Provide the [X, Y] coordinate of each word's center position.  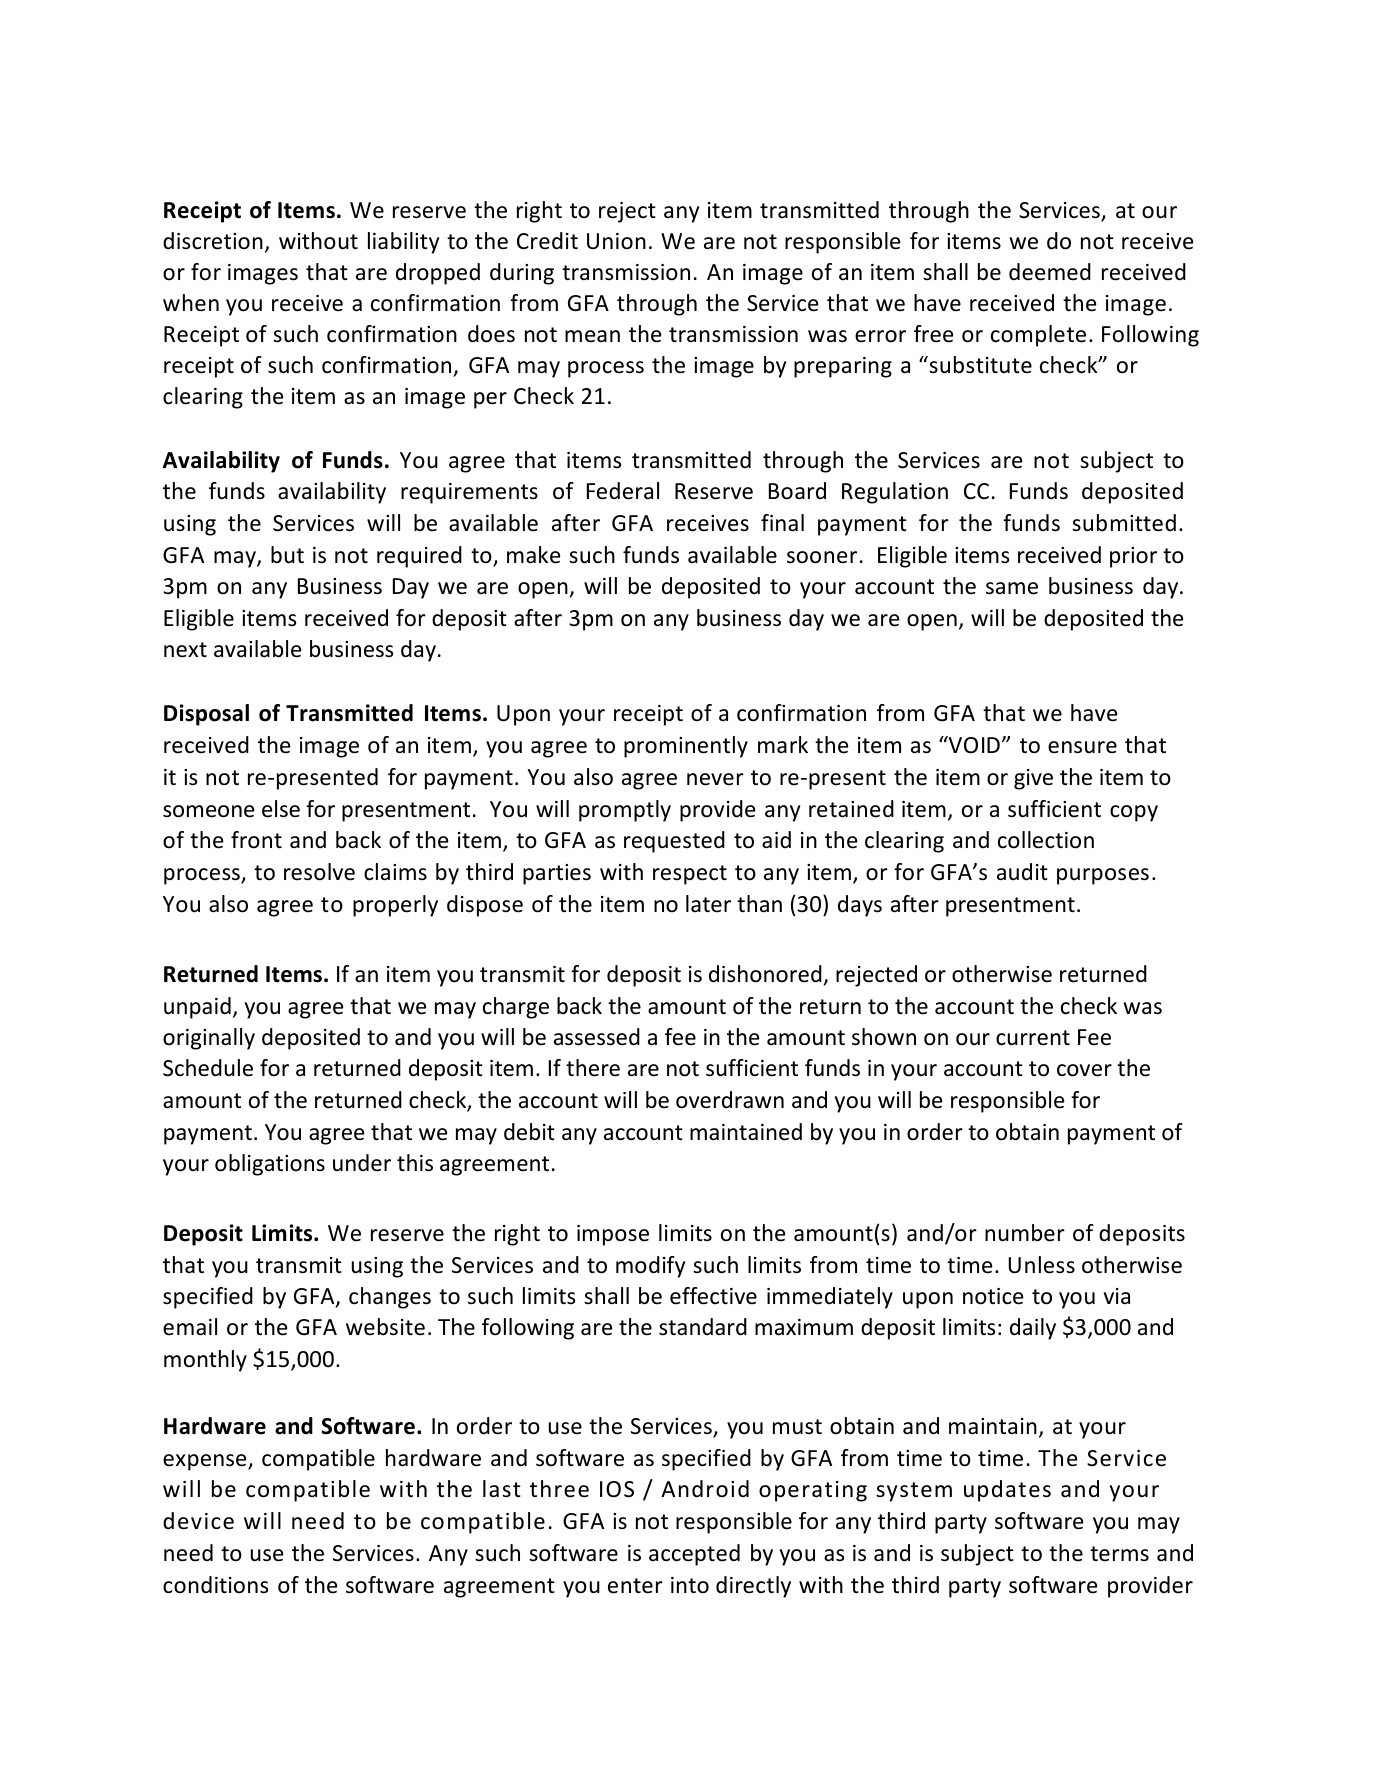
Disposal [206, 715]
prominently [686, 747]
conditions [215, 1585]
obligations [270, 1165]
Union [616, 241]
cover [1084, 1070]
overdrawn [730, 1100]
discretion [213, 241]
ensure [1082, 747]
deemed [1050, 272]
